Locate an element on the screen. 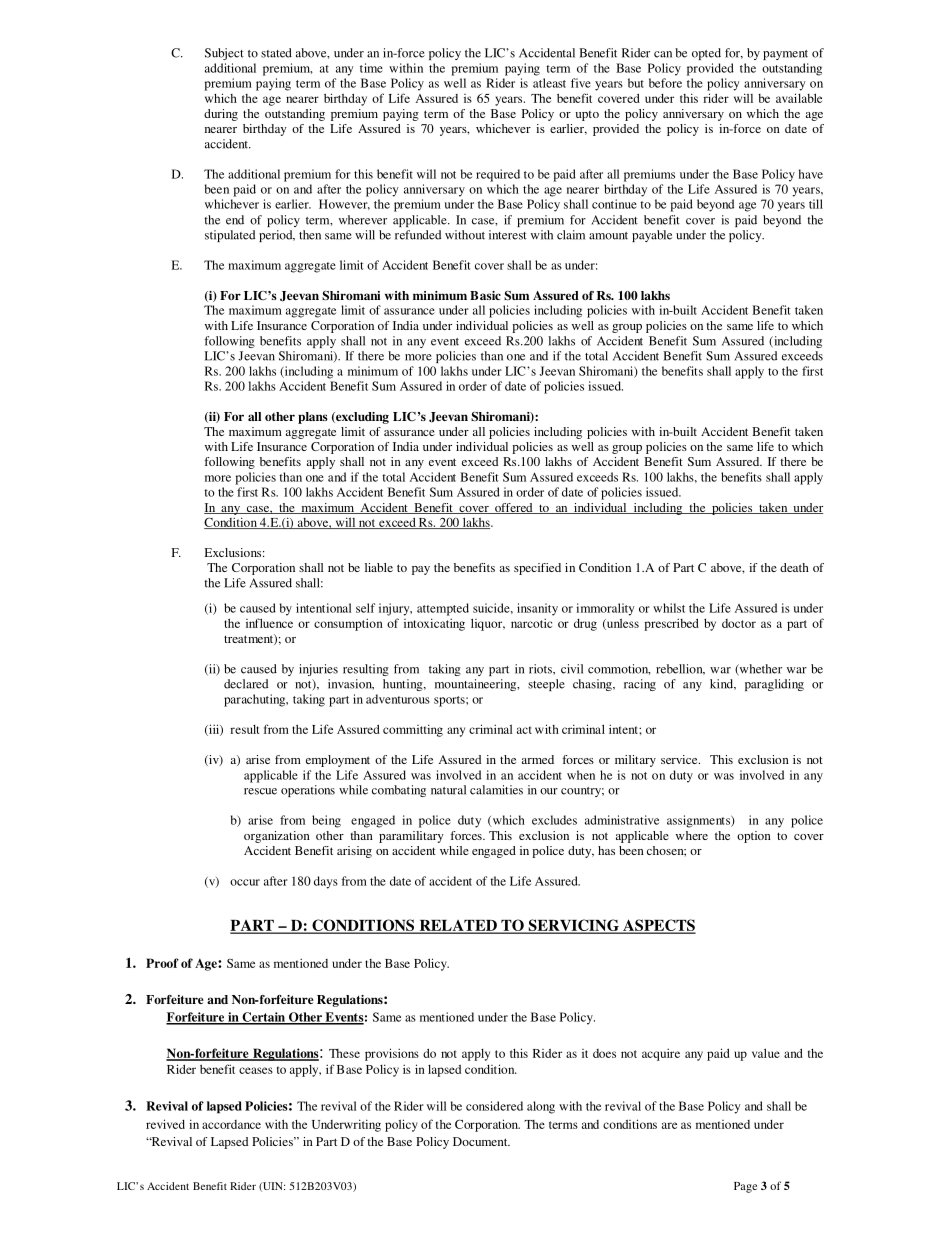 This screenshot has width=952, height=1233. Basic is located at coordinates (485, 295).
